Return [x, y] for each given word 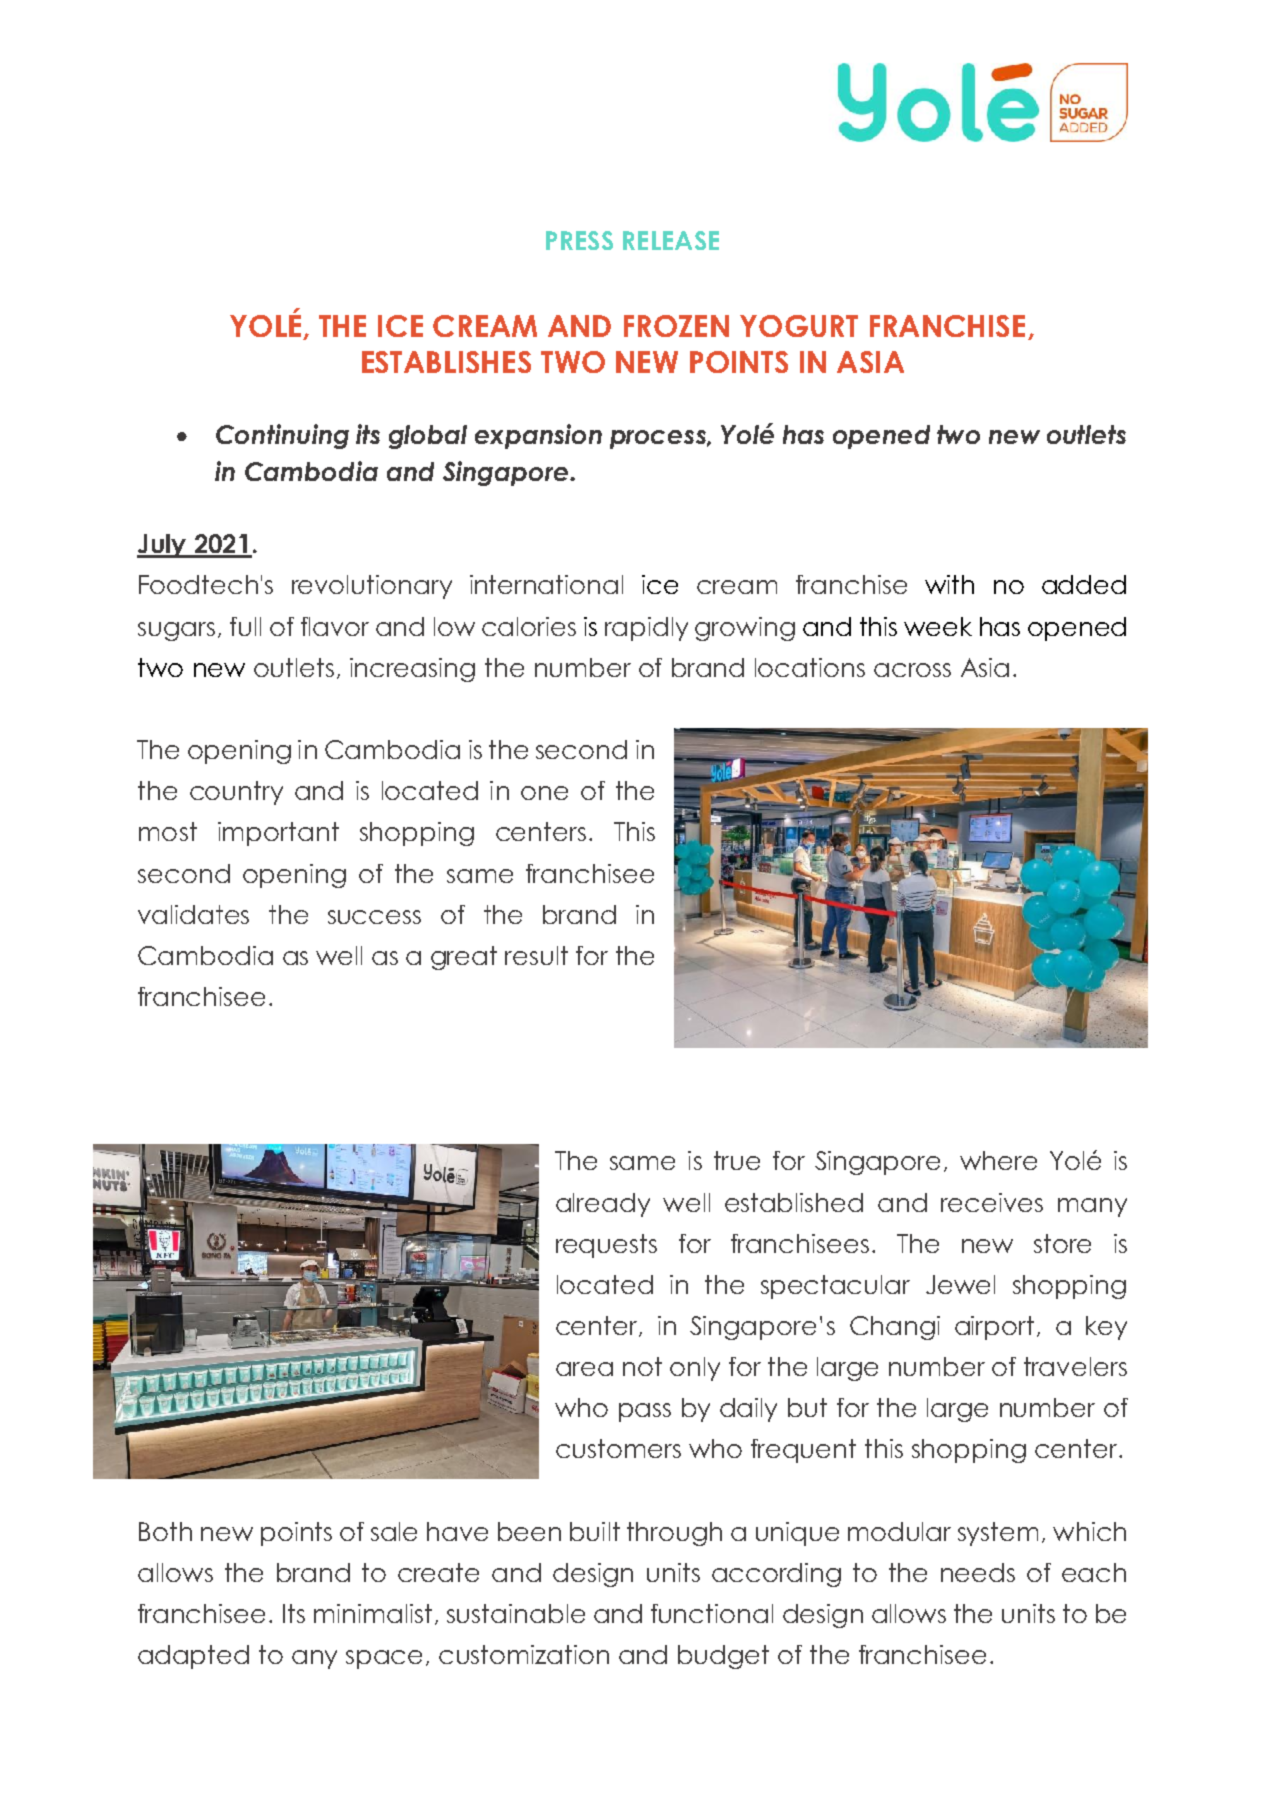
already [603, 1205]
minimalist [373, 1613]
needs [978, 1572]
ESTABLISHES [446, 362]
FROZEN [676, 326]
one [544, 793]
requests [606, 1246]
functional [712, 1613]
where [998, 1160]
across [912, 670]
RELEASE [671, 240]
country [236, 793]
